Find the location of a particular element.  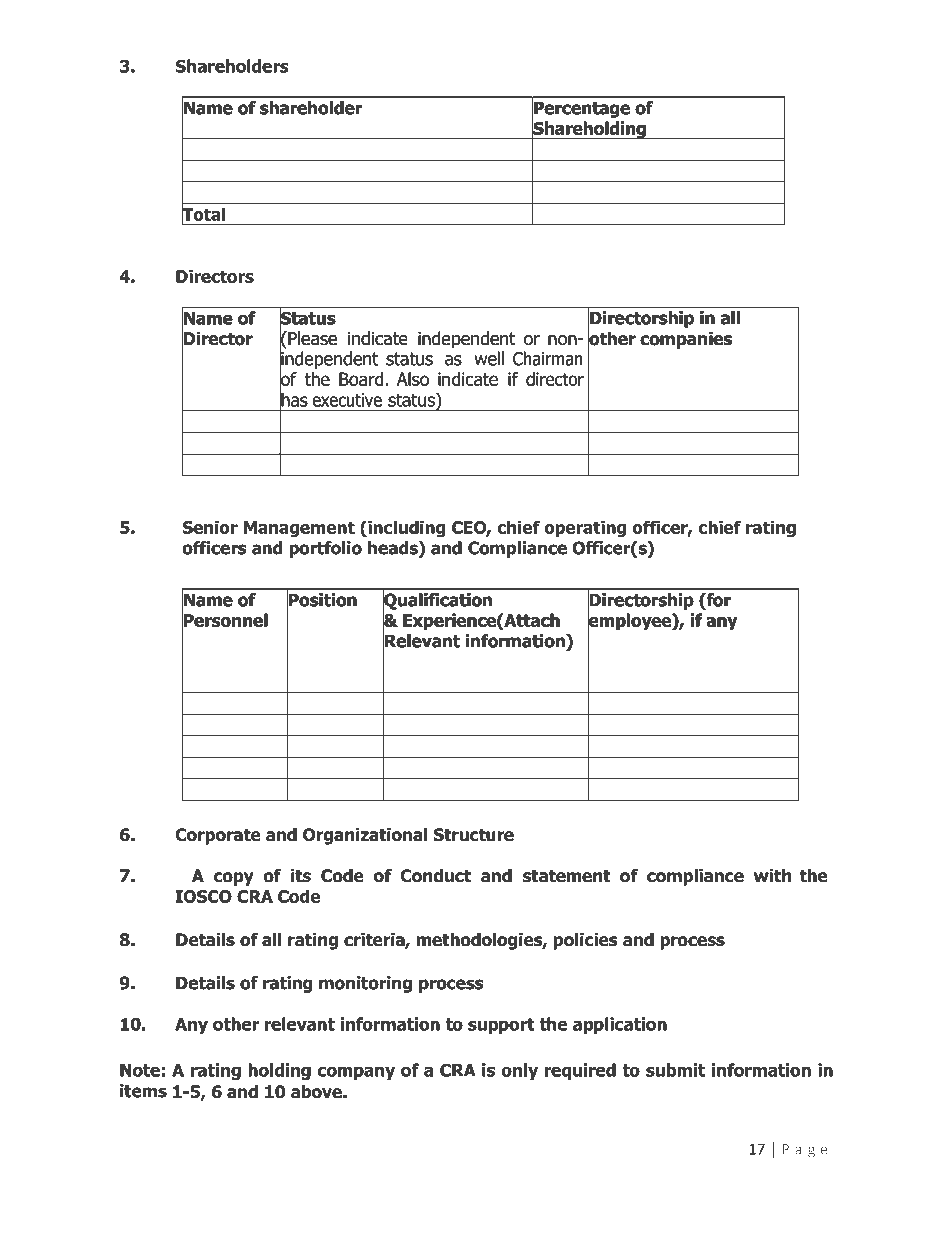

copy is located at coordinates (234, 879).
